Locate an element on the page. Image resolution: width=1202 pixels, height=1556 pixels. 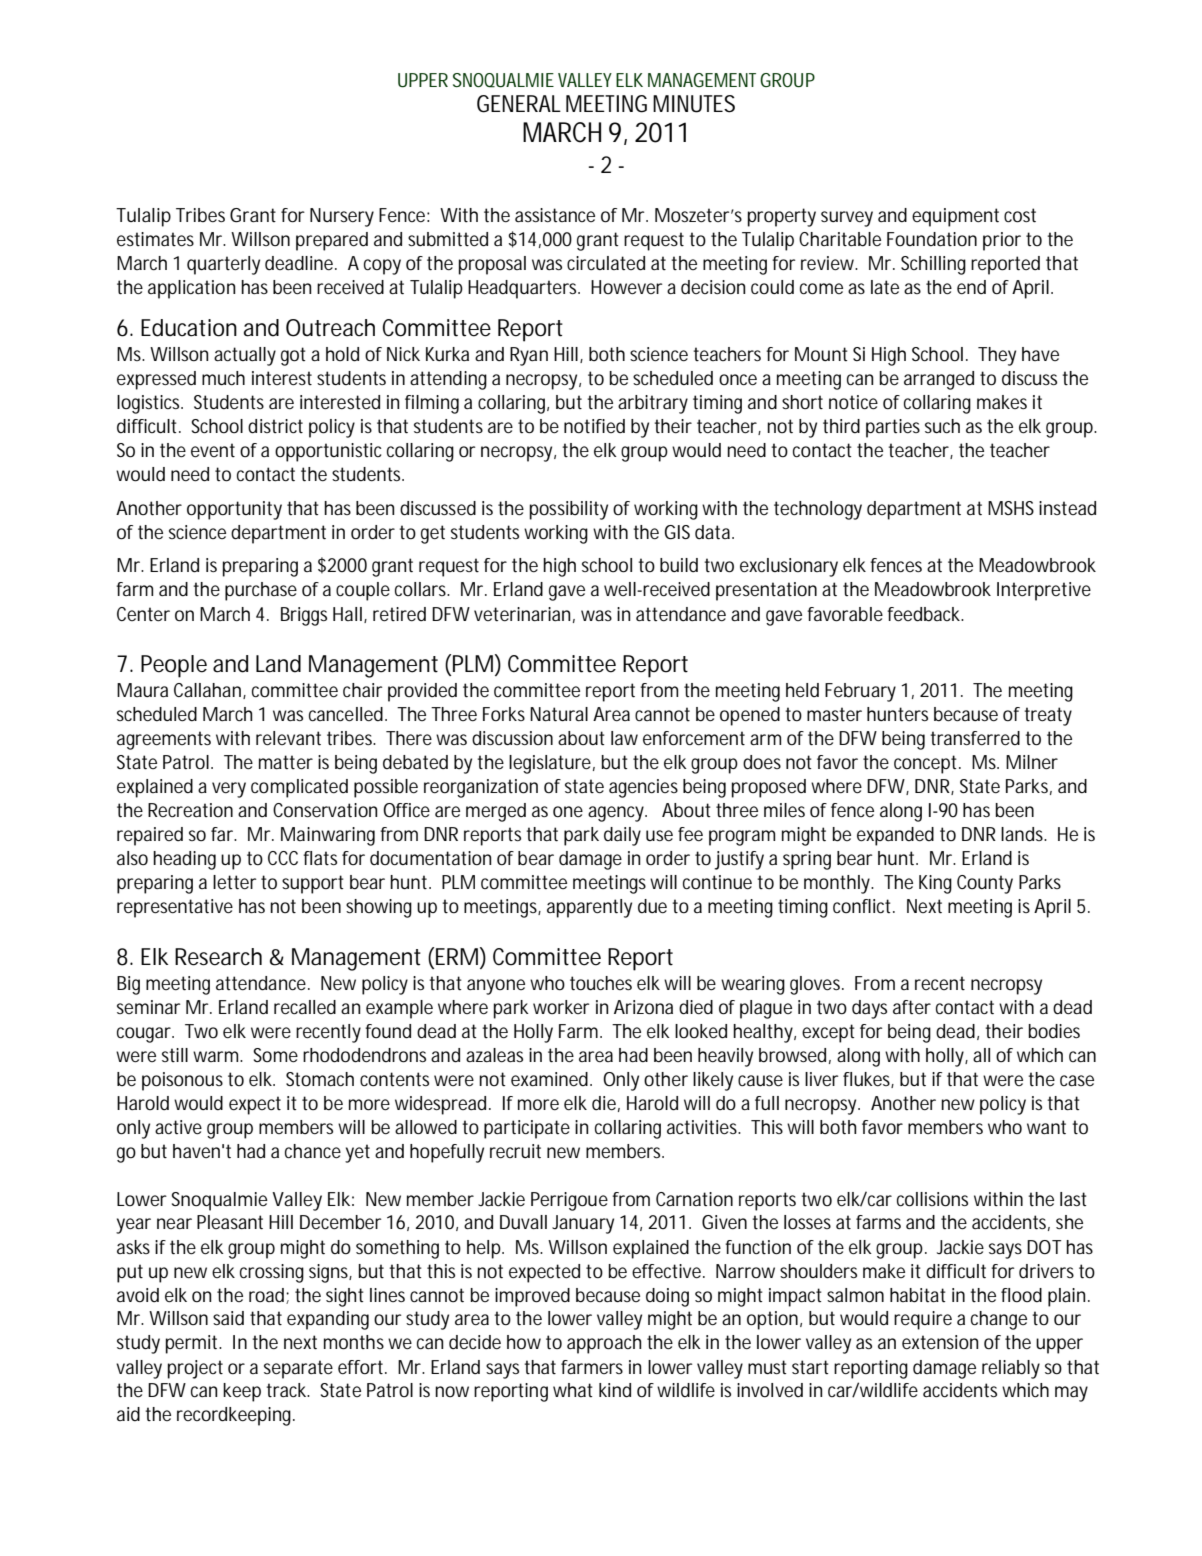
Research is located at coordinates (218, 957).
